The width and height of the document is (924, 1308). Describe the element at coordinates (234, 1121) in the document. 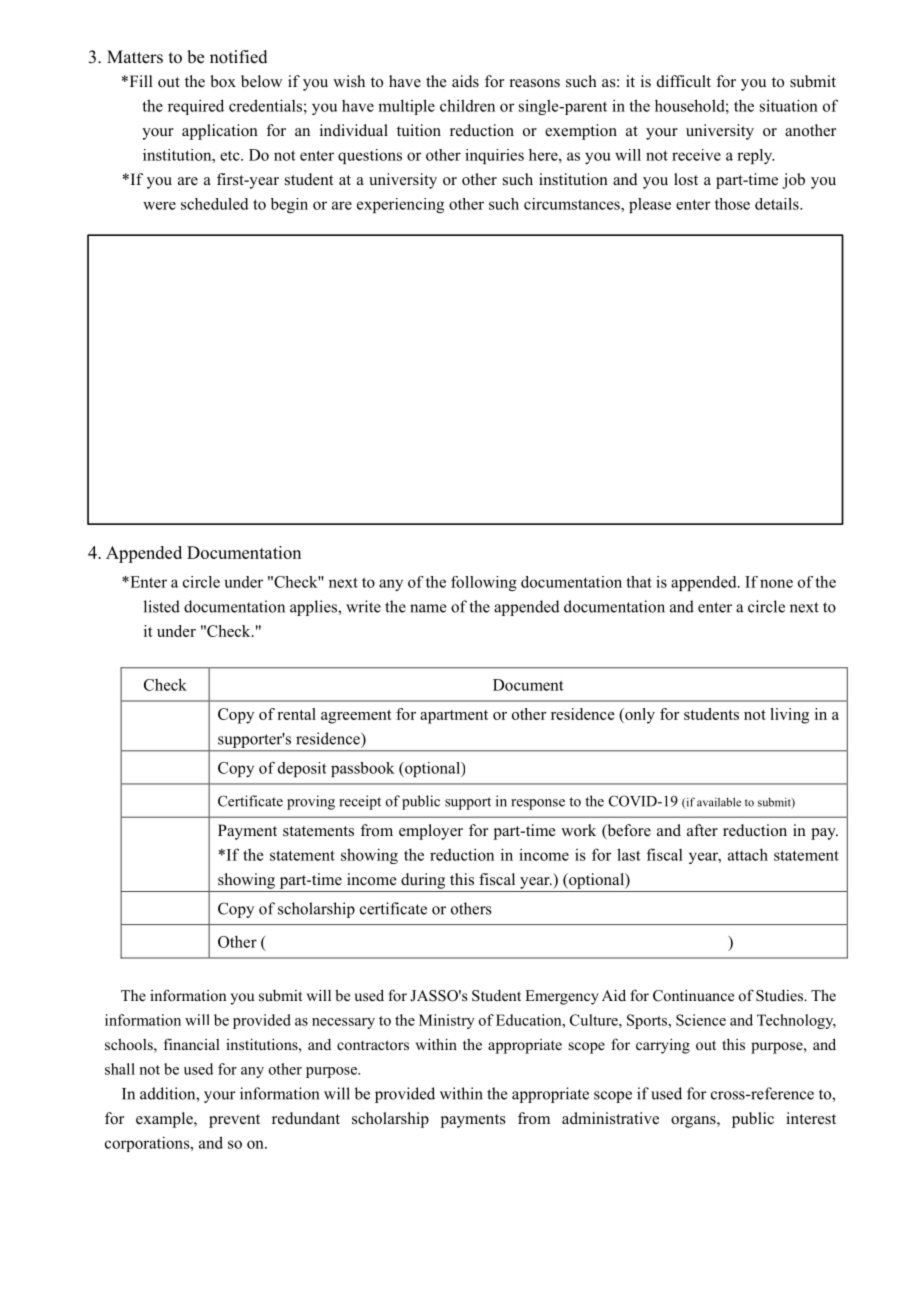

I see `prevent` at that location.
